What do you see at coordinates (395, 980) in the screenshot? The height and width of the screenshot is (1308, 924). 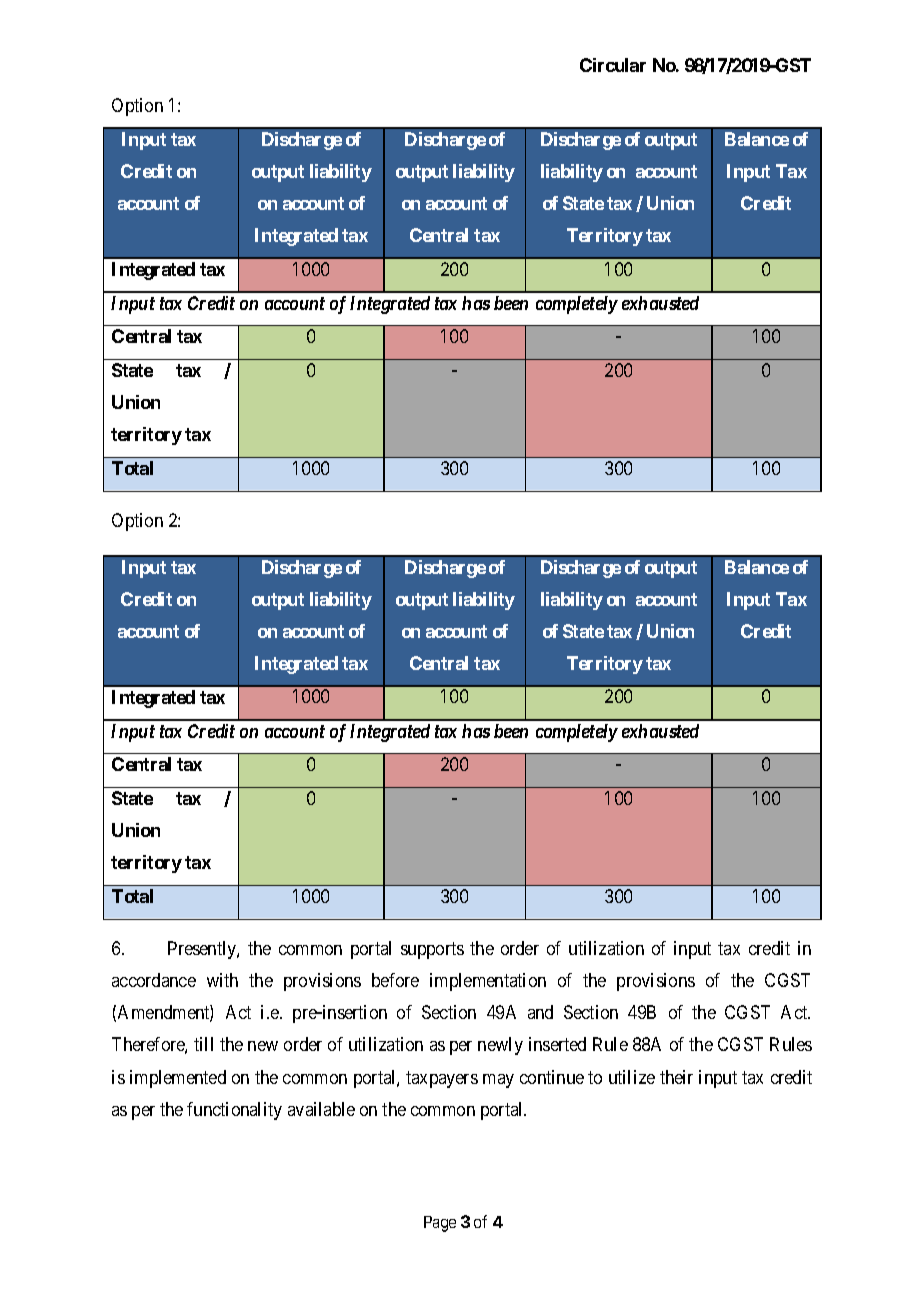 I see `before` at bounding box center [395, 980].
